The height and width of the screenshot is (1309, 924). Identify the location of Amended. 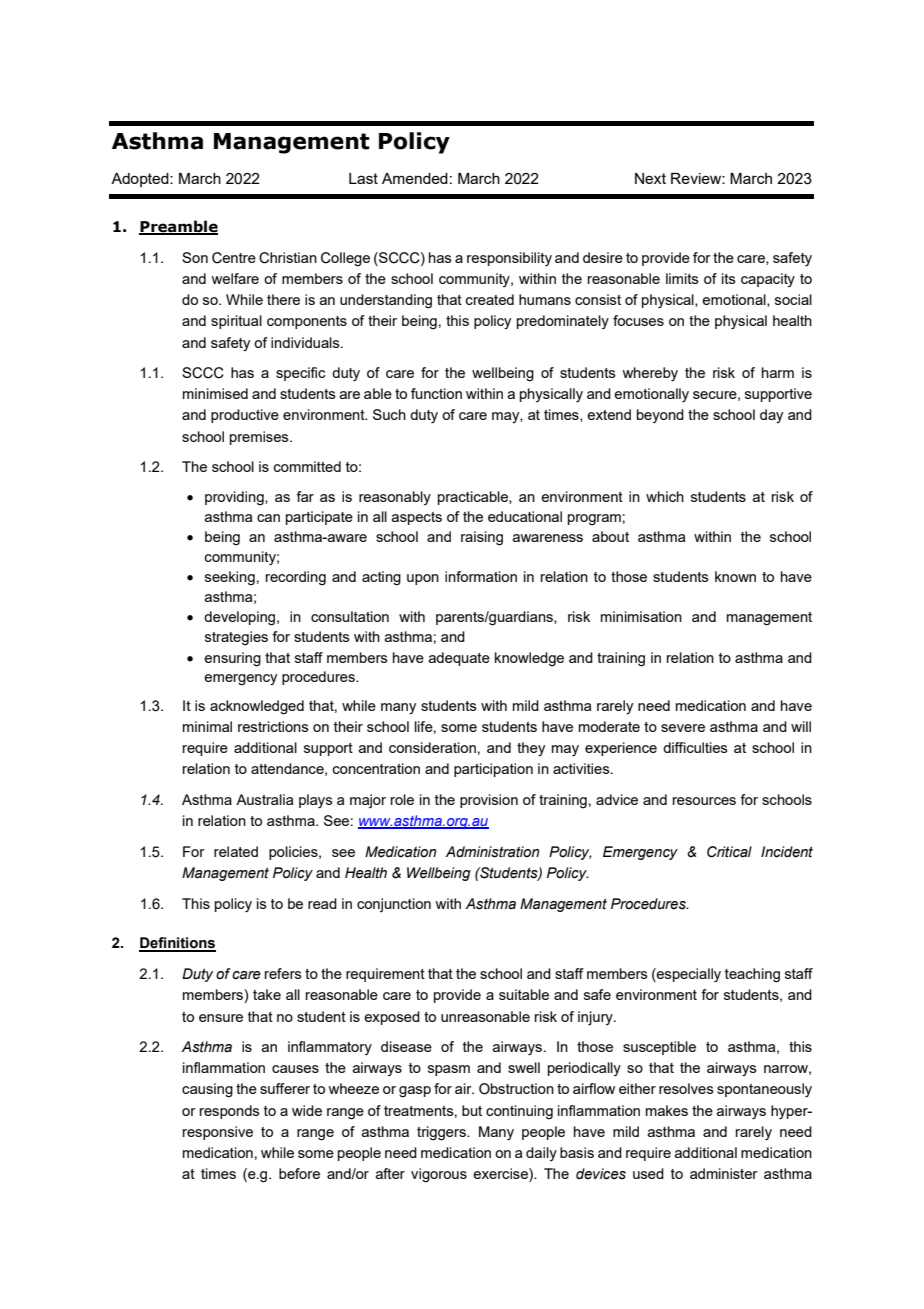
(415, 178).
